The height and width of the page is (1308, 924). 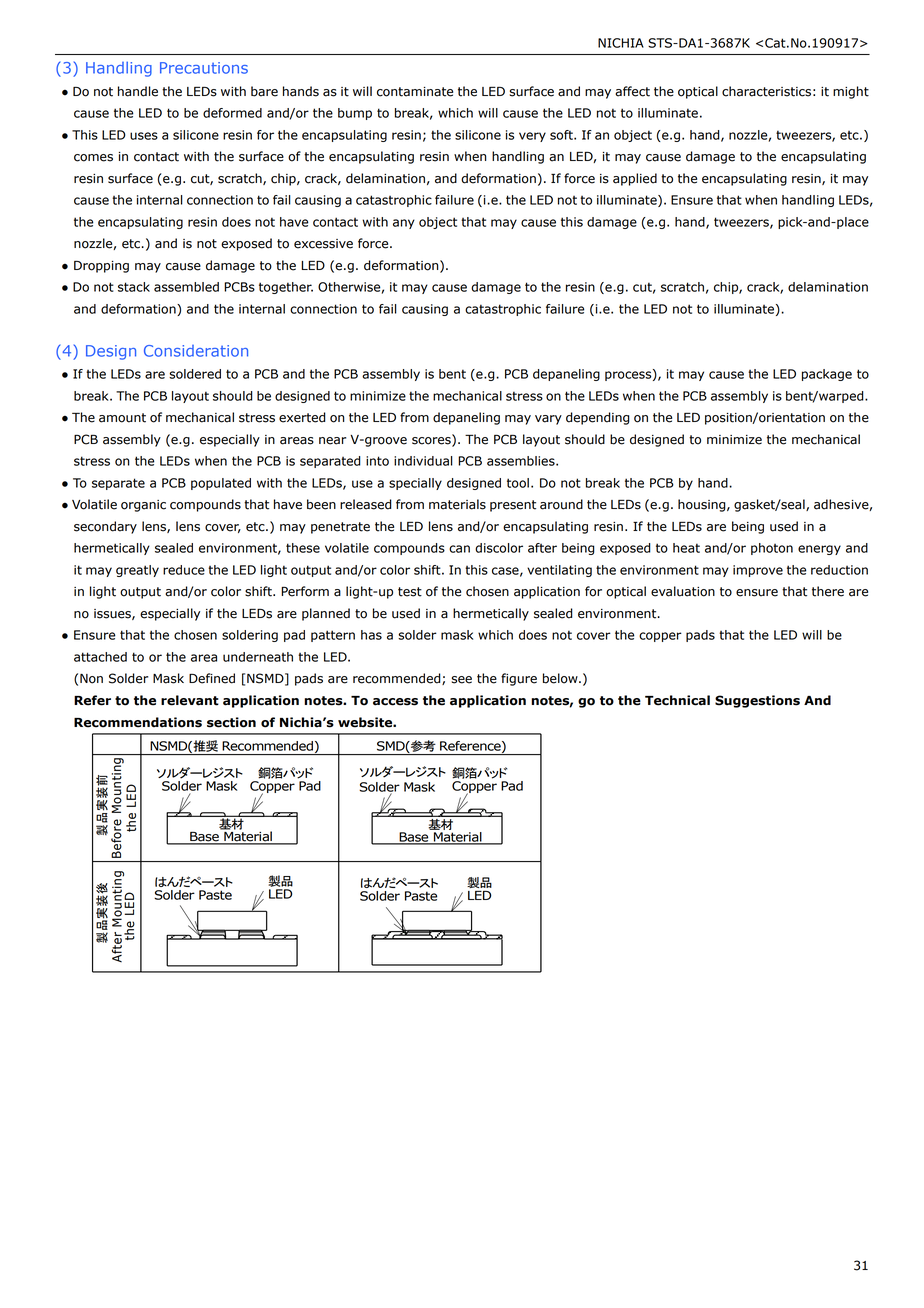 What do you see at coordinates (404, 224) in the page?
I see `any` at bounding box center [404, 224].
